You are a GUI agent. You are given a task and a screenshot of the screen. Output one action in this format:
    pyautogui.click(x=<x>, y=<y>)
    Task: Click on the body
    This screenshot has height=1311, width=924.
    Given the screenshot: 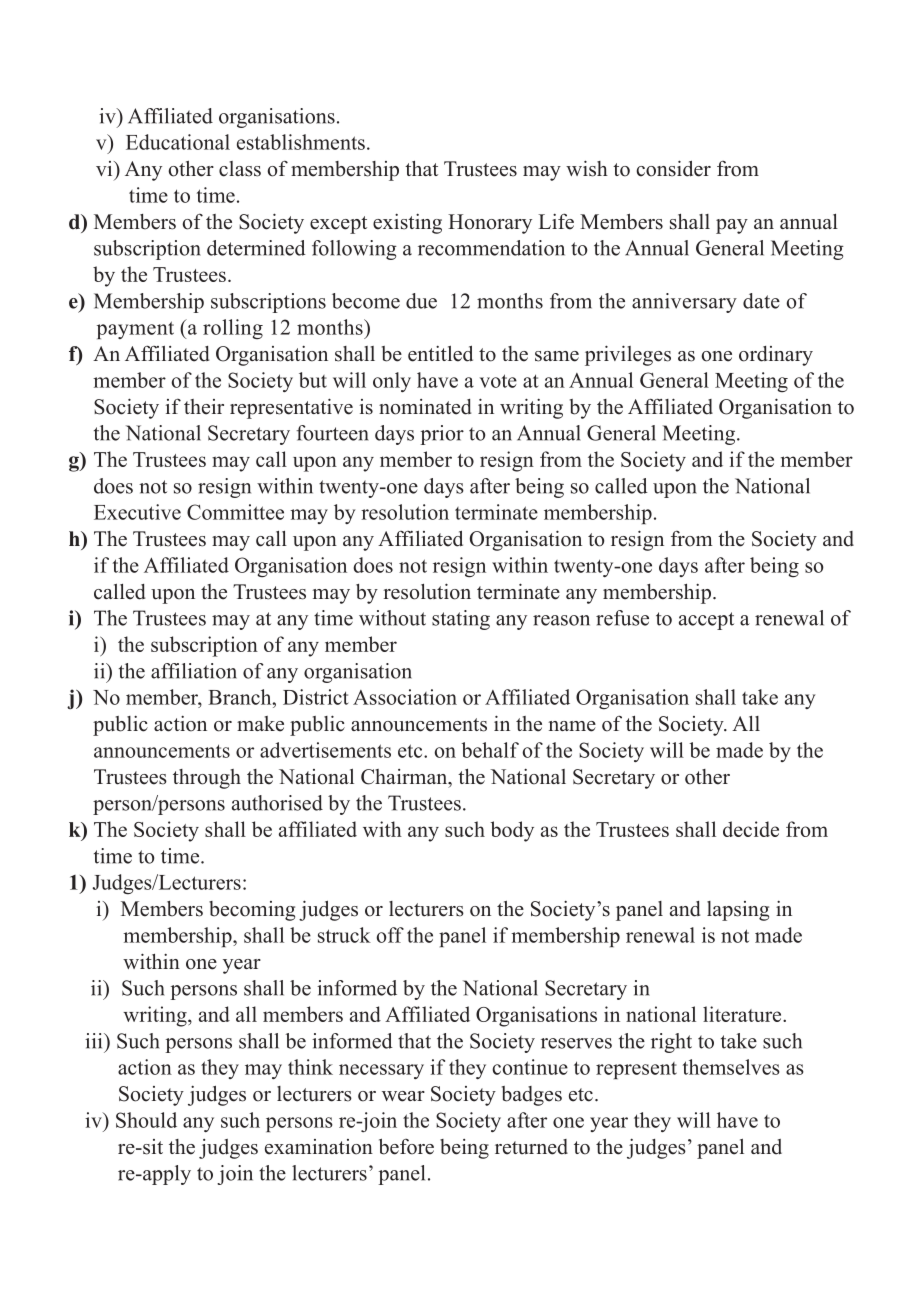 What is the action you would take?
    pyautogui.click(x=512, y=831)
